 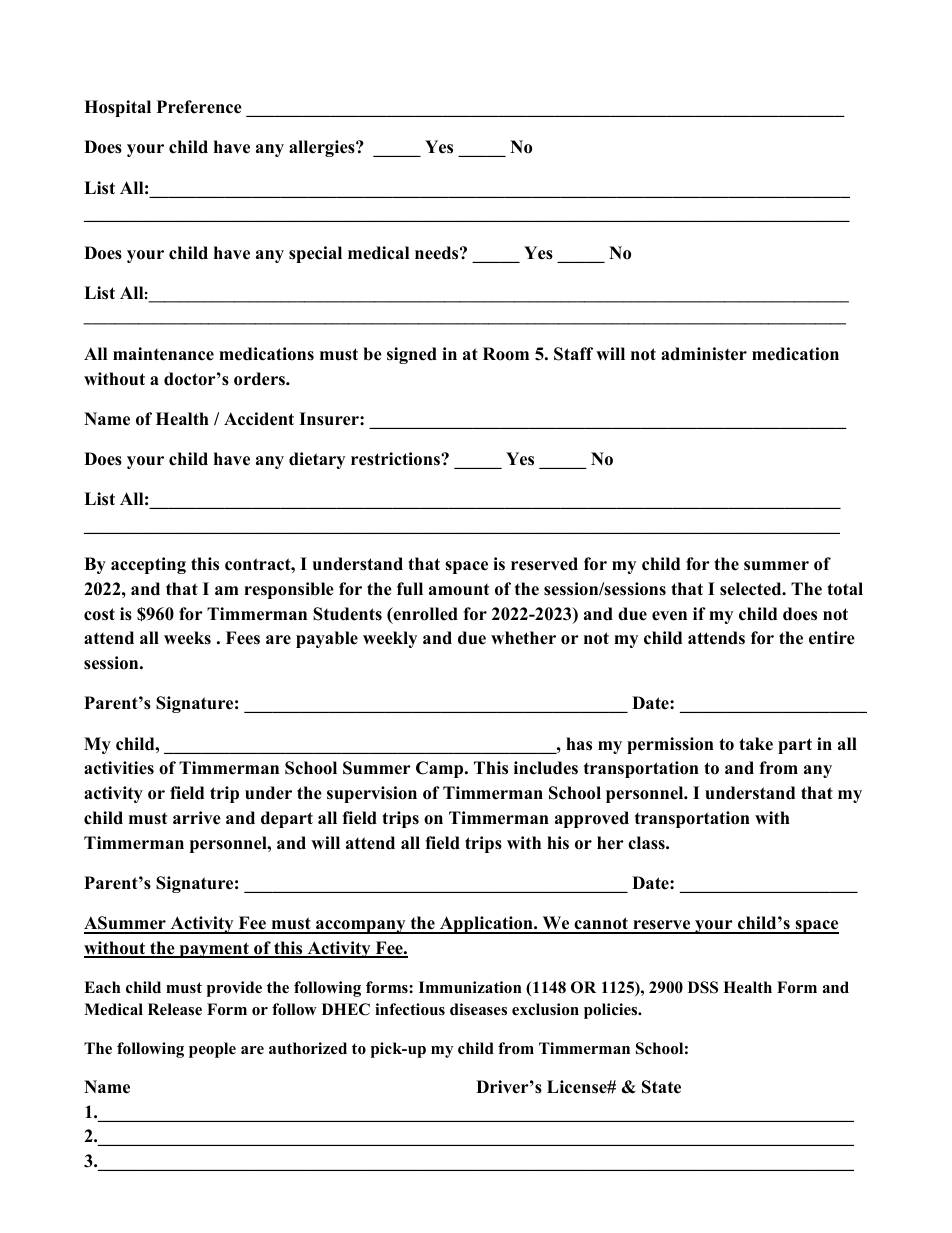 What do you see at coordinates (212, 1050) in the screenshot?
I see `people` at bounding box center [212, 1050].
